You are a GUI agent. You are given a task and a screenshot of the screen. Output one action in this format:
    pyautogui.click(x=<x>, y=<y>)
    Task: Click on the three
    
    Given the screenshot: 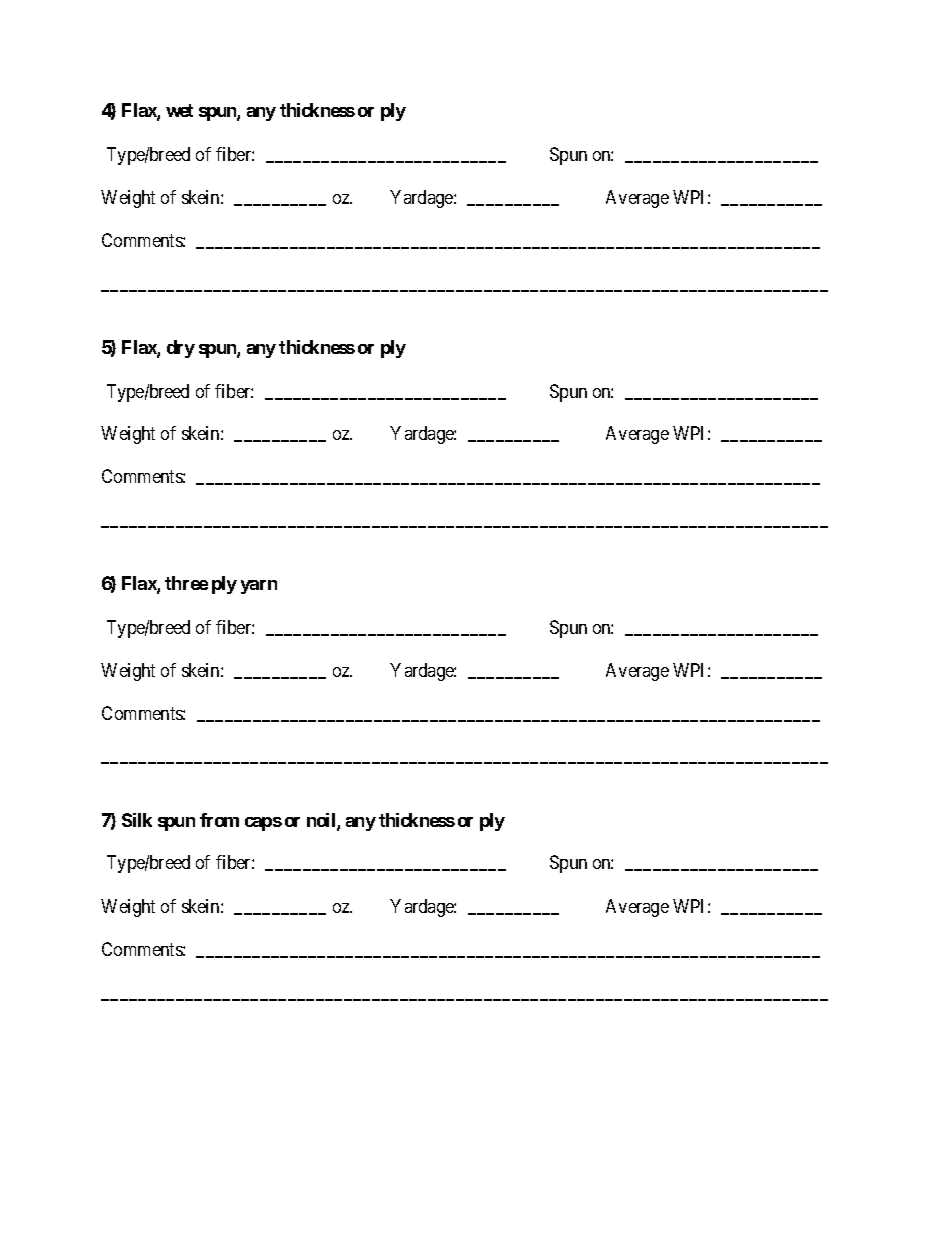 What is the action you would take?
    pyautogui.click(x=186, y=583)
